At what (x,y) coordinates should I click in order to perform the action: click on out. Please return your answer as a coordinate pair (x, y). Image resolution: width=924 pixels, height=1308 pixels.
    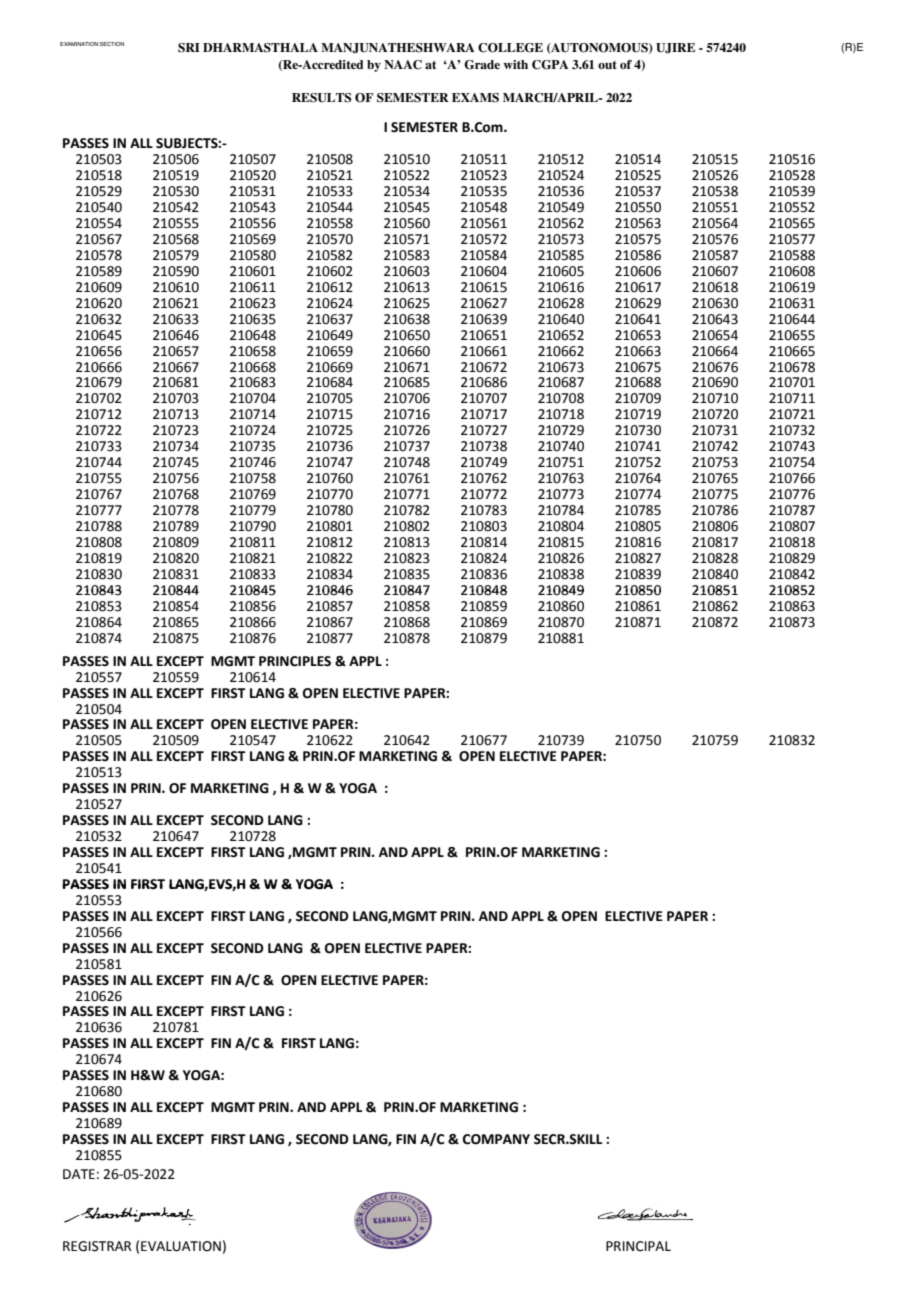
    Looking at the image, I should click on (607, 65).
